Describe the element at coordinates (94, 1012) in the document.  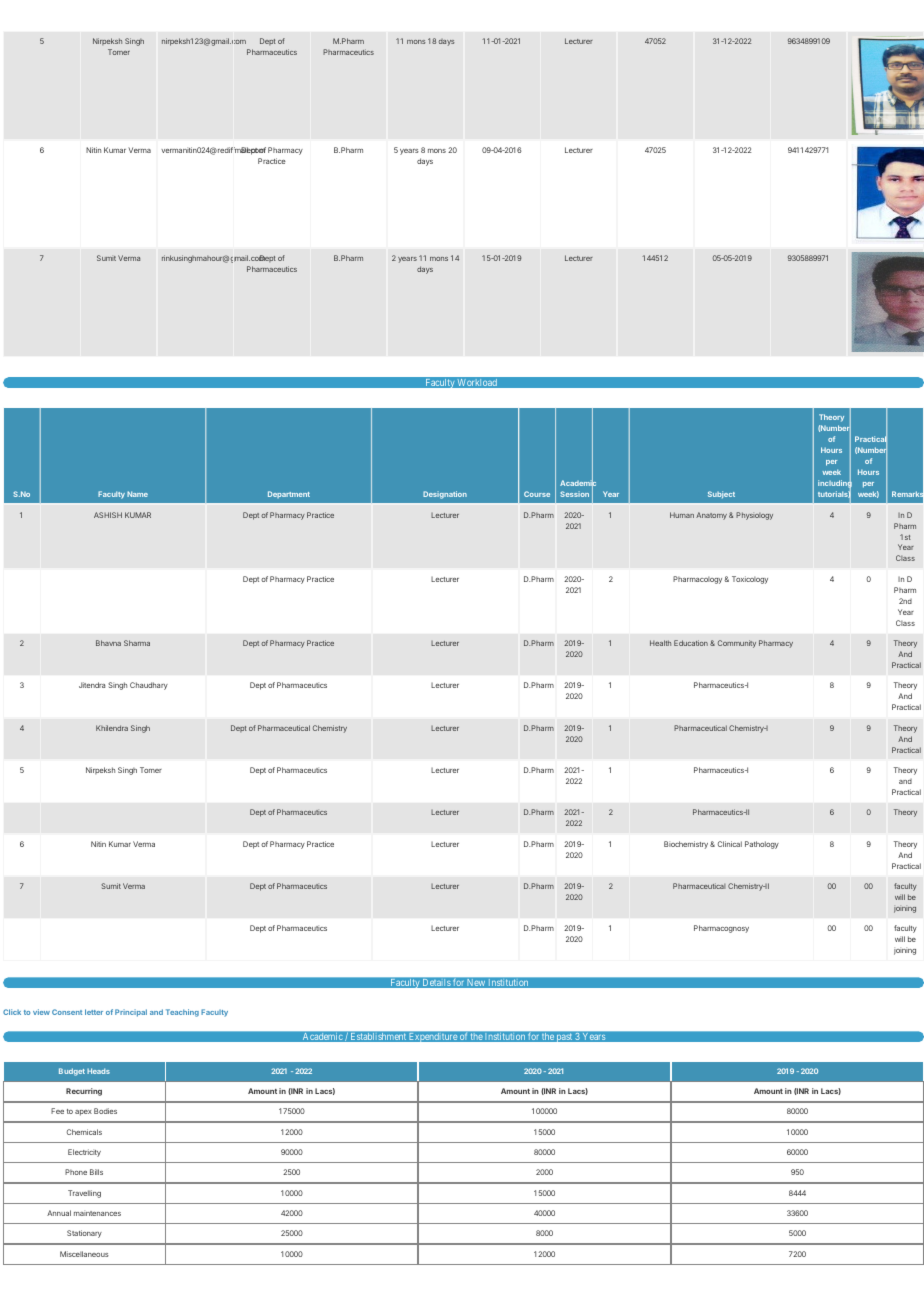
I see `letter` at that location.
